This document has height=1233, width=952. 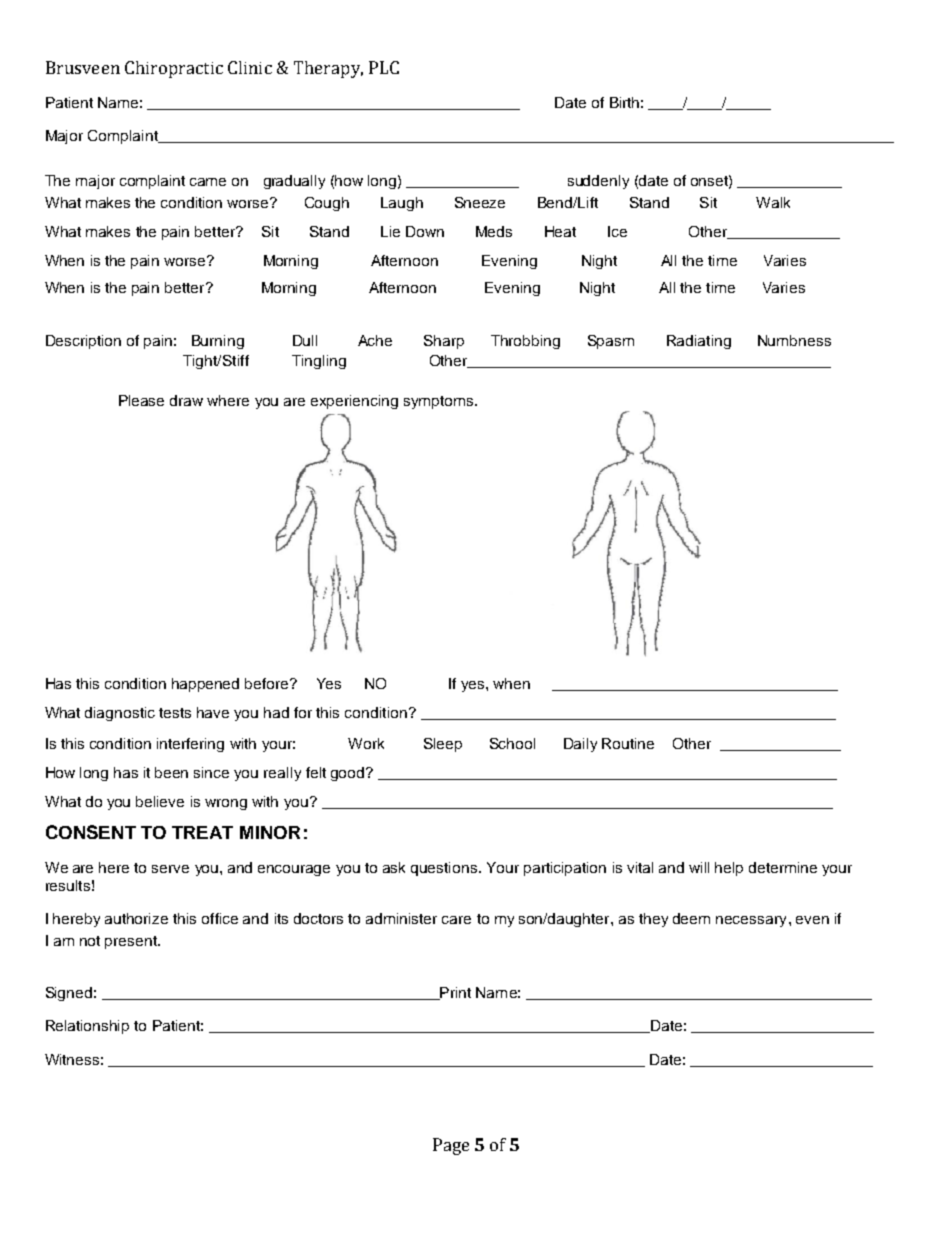 What do you see at coordinates (451, 1146) in the document?
I see `Page` at bounding box center [451, 1146].
